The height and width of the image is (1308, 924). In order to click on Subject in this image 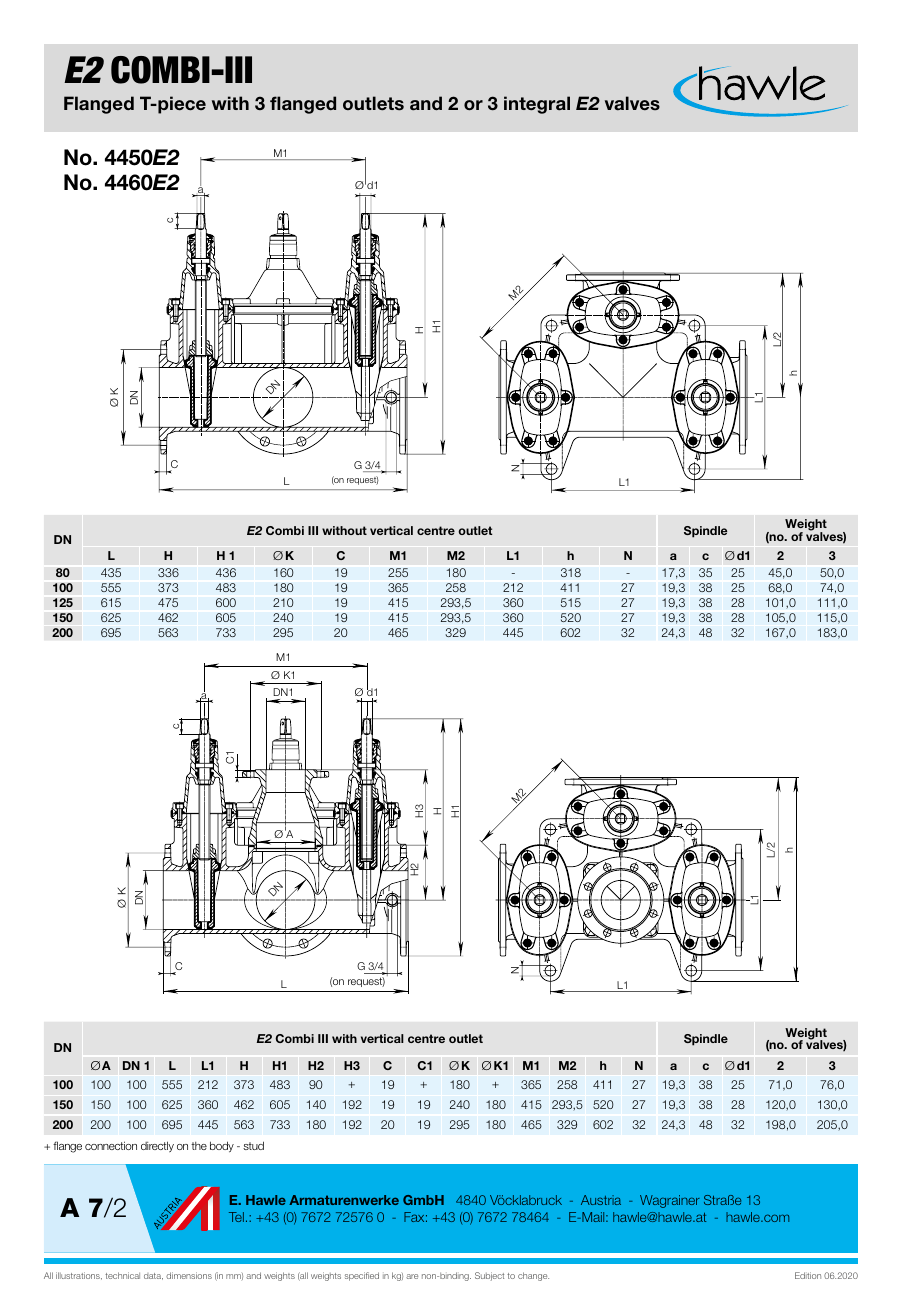, I will do `click(489, 1276)`.
